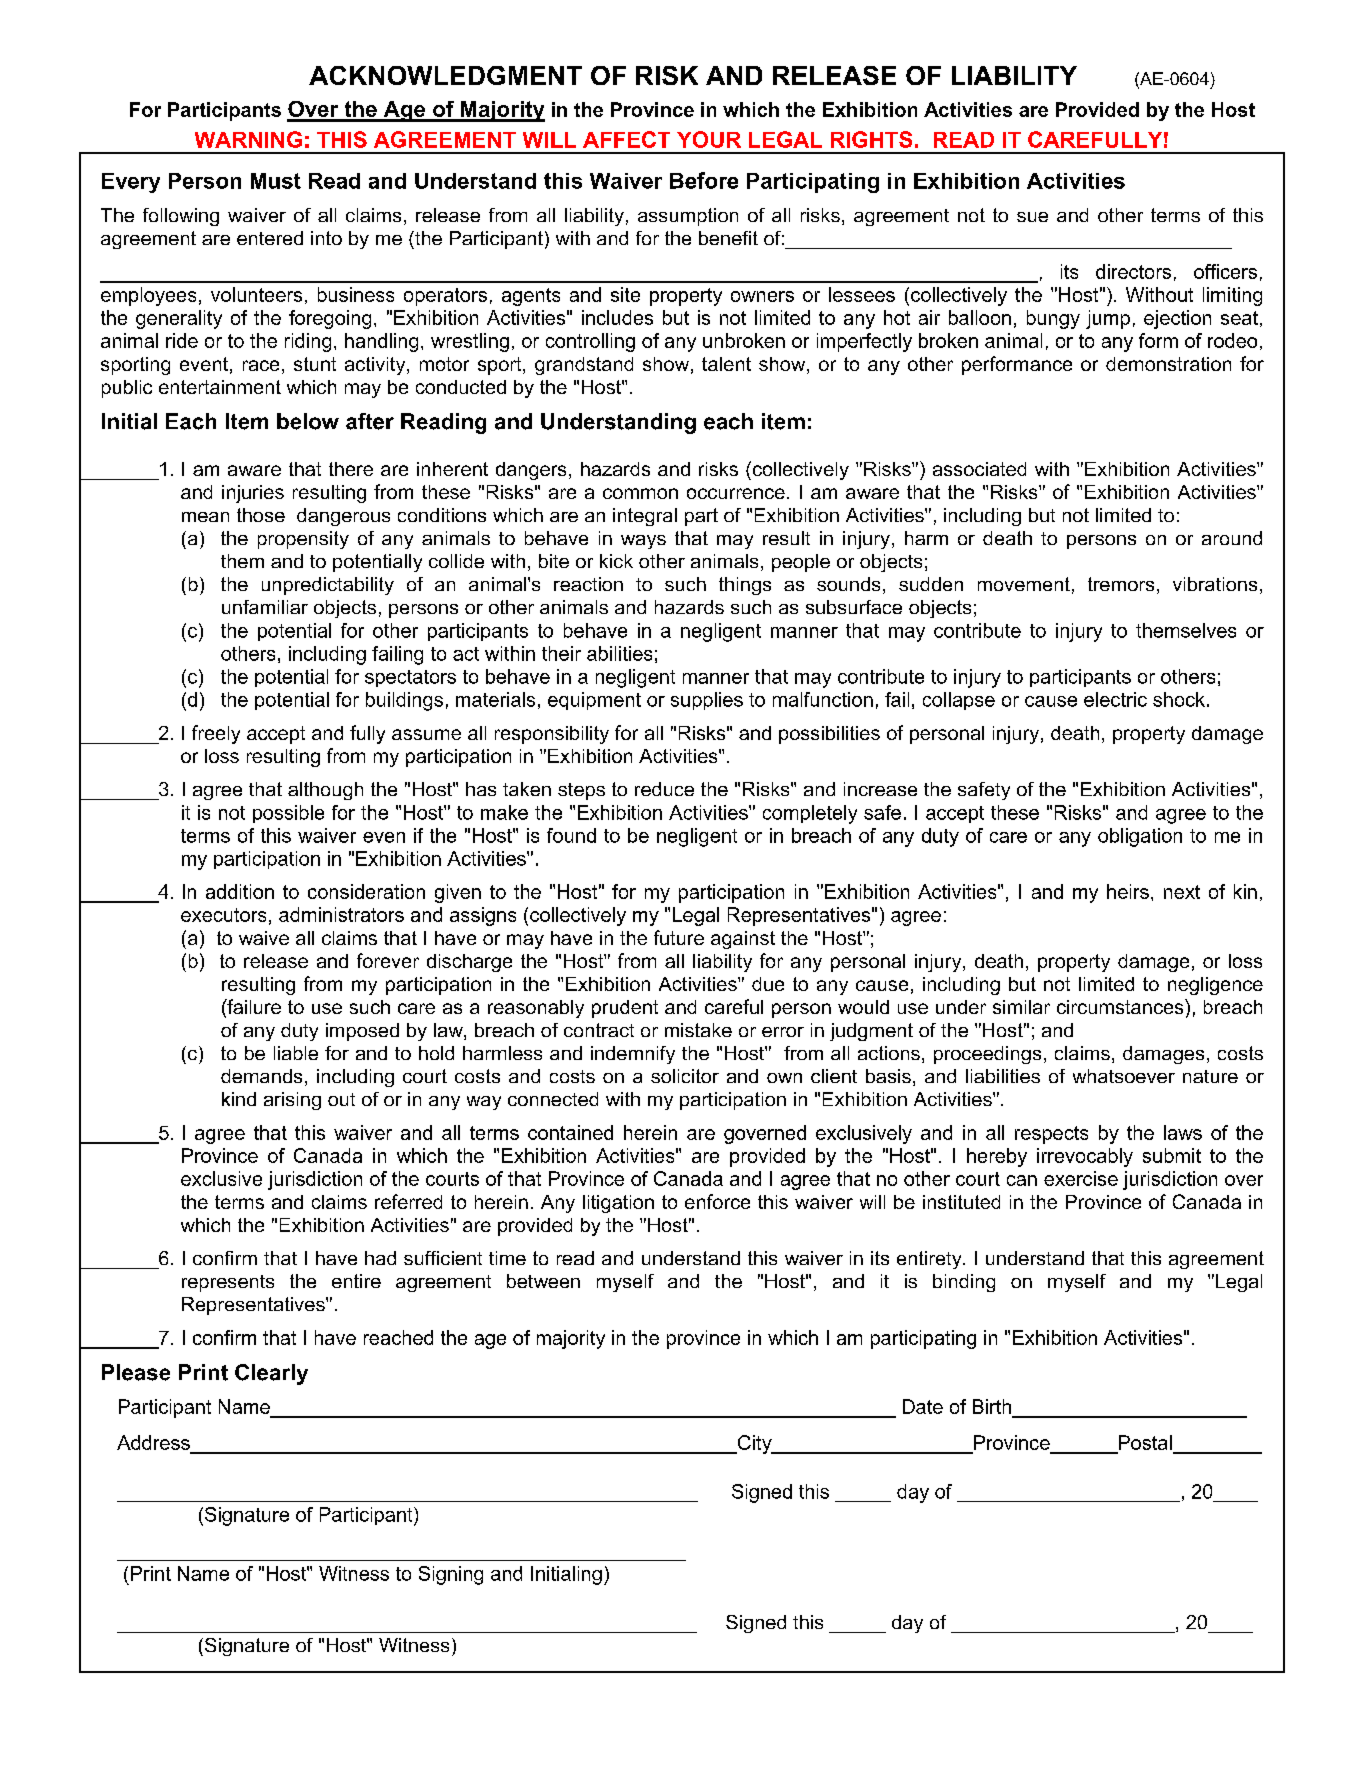  I want to click on obligation, so click(1140, 837).
